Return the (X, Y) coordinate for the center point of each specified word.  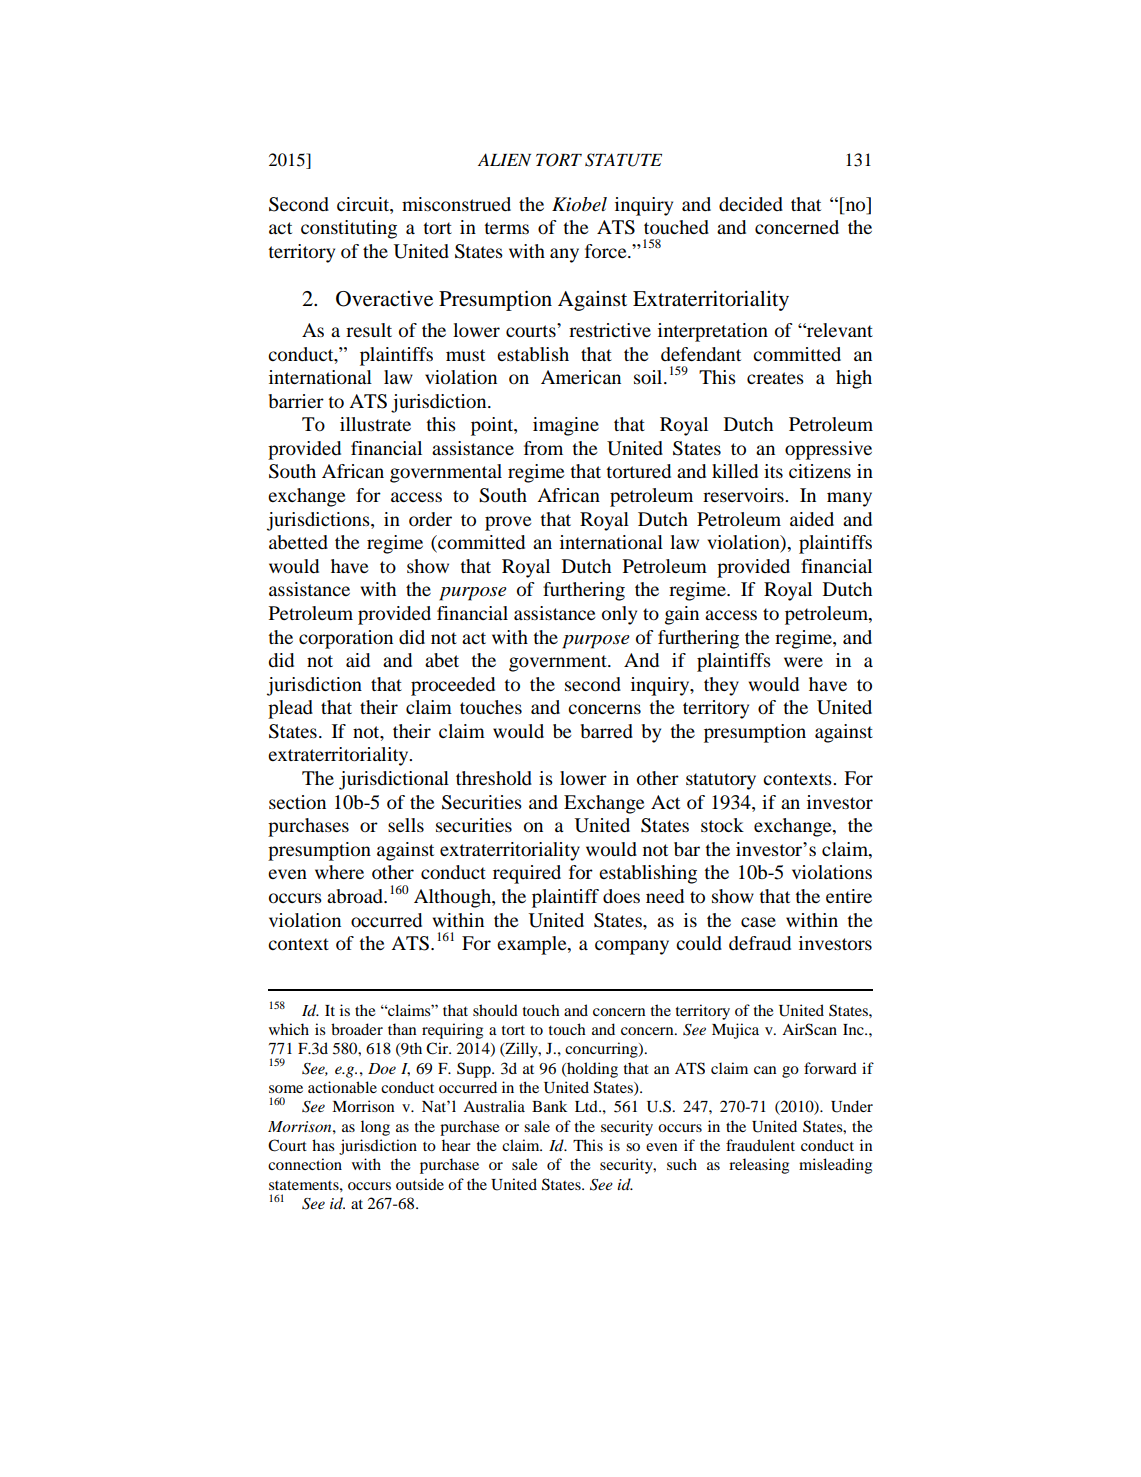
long (375, 1128)
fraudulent (760, 1145)
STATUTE (623, 160)
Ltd (587, 1106)
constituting (349, 229)
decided (751, 204)
